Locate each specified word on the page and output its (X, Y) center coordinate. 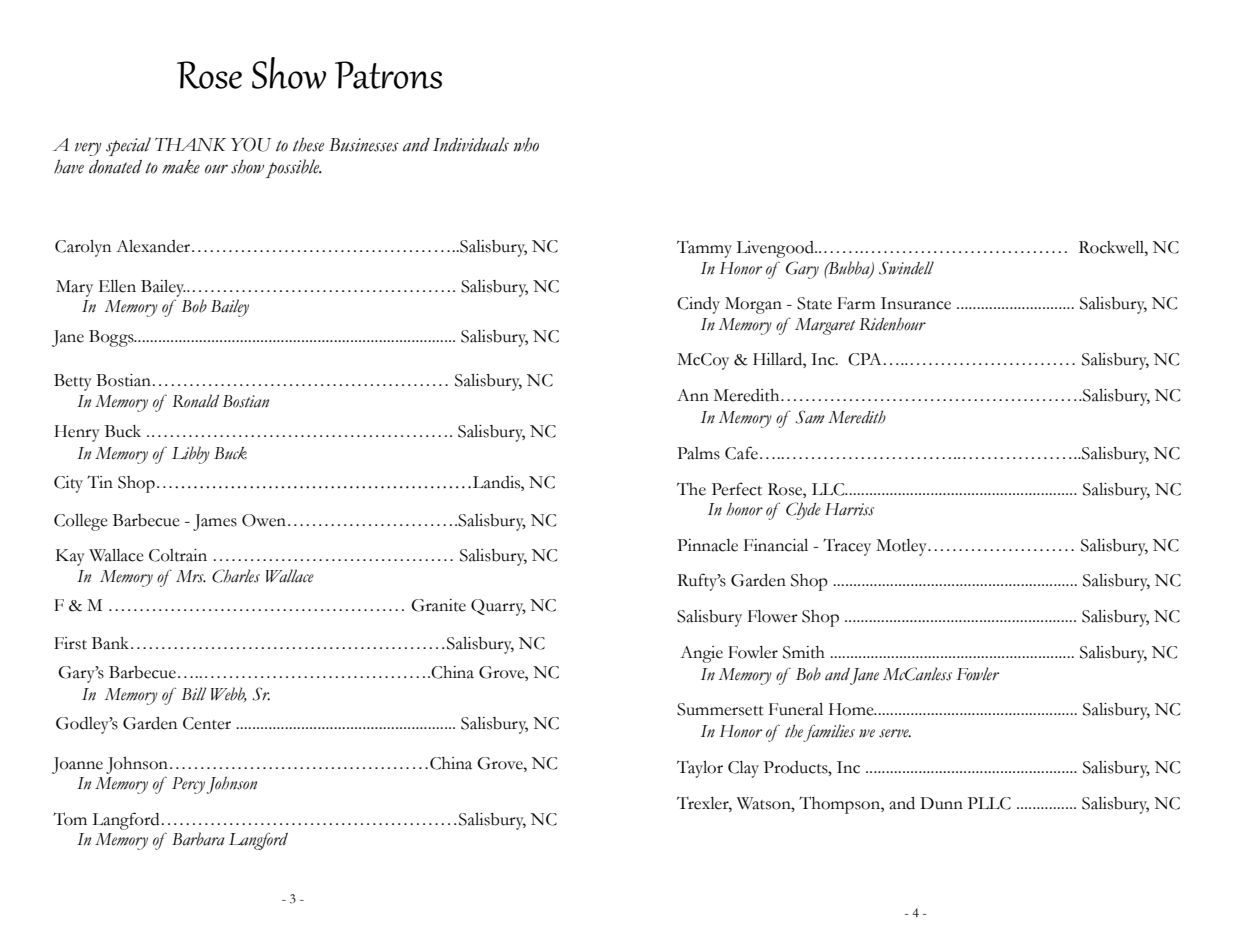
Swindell (906, 268)
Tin (100, 481)
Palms (698, 453)
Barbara (198, 839)
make (181, 167)
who (526, 144)
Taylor (700, 769)
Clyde (803, 511)
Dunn (941, 803)
